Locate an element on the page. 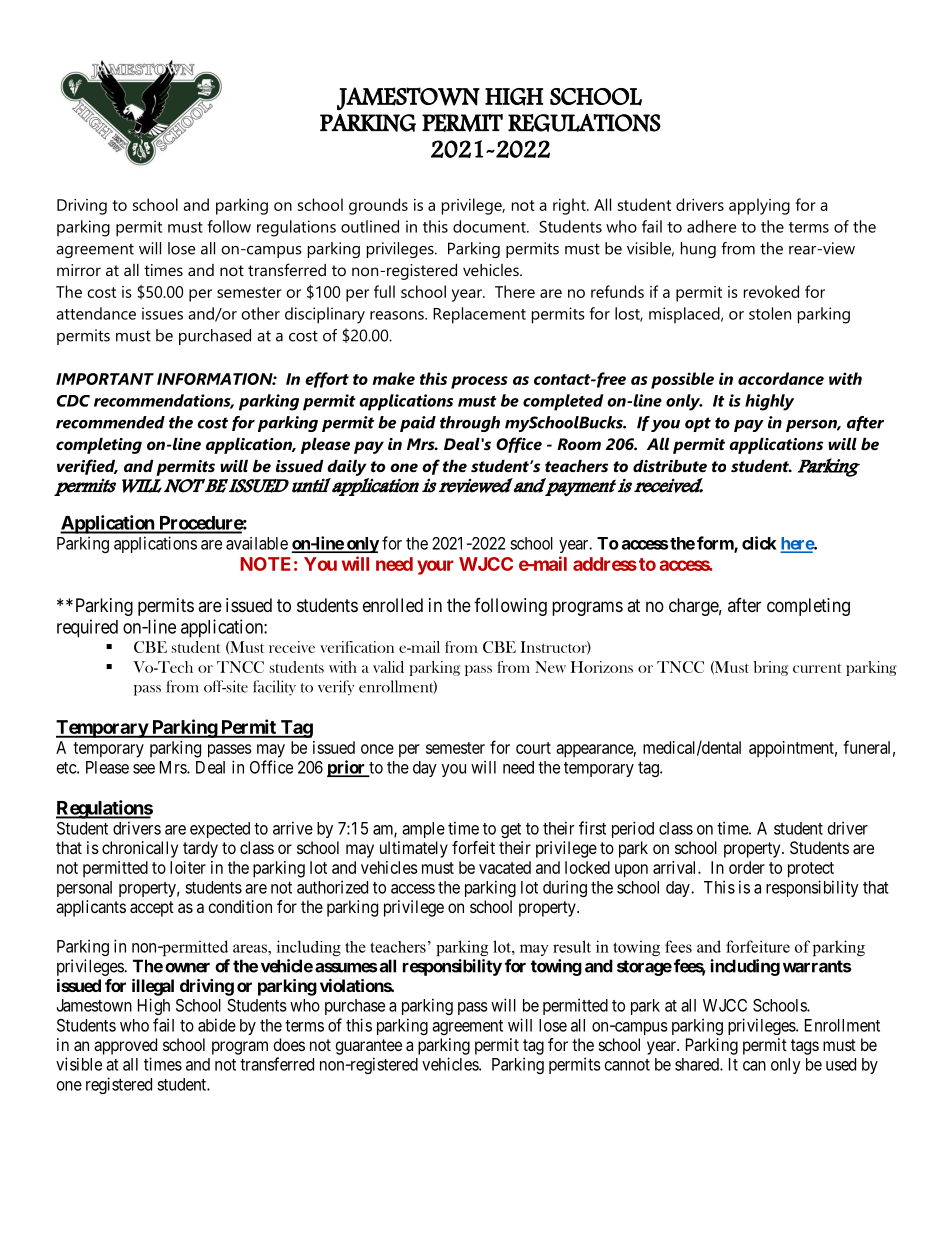  applying is located at coordinates (759, 206).
